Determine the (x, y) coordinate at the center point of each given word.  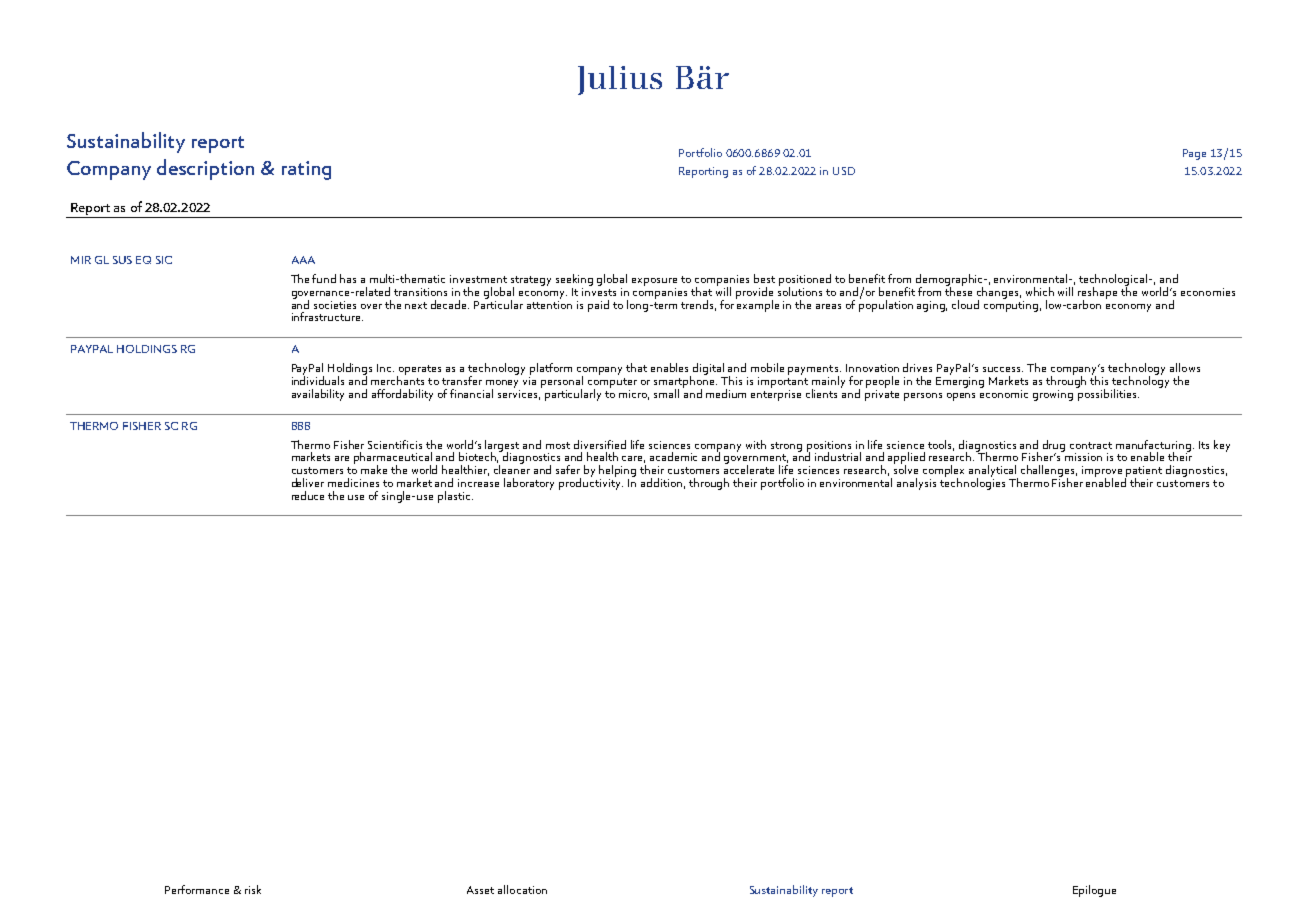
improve (1102, 472)
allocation (522, 889)
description (205, 169)
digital (710, 370)
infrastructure (327, 316)
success (1003, 369)
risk (253, 889)
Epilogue (1094, 891)
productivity (591, 482)
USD (844, 171)
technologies (972, 482)
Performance (197, 889)
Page (1194, 154)
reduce (308, 495)
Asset (480, 890)
